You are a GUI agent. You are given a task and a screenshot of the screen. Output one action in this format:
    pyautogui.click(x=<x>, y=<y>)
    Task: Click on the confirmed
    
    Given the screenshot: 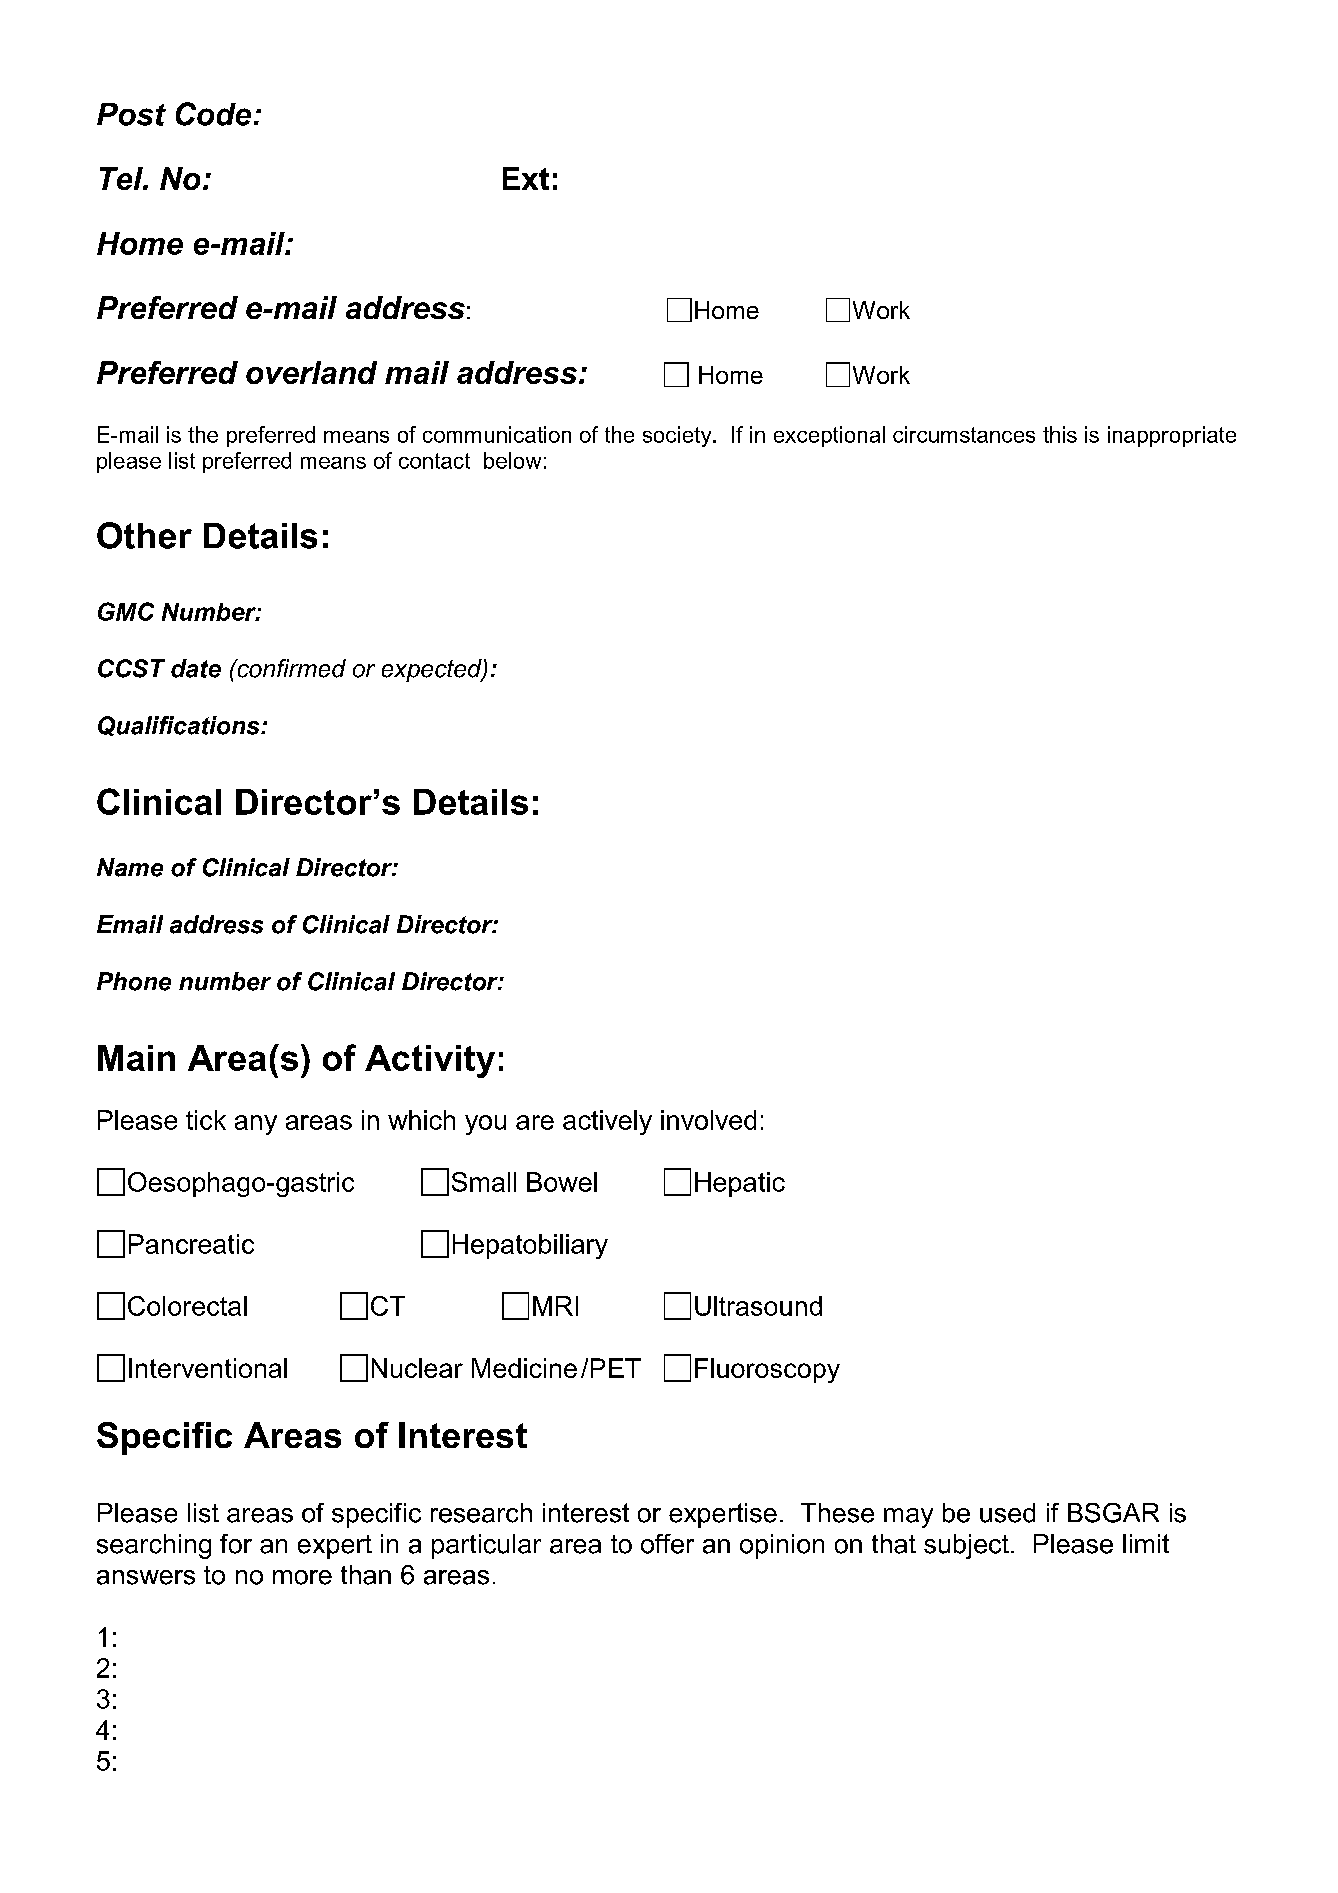 What is the action you would take?
    pyautogui.click(x=290, y=668)
